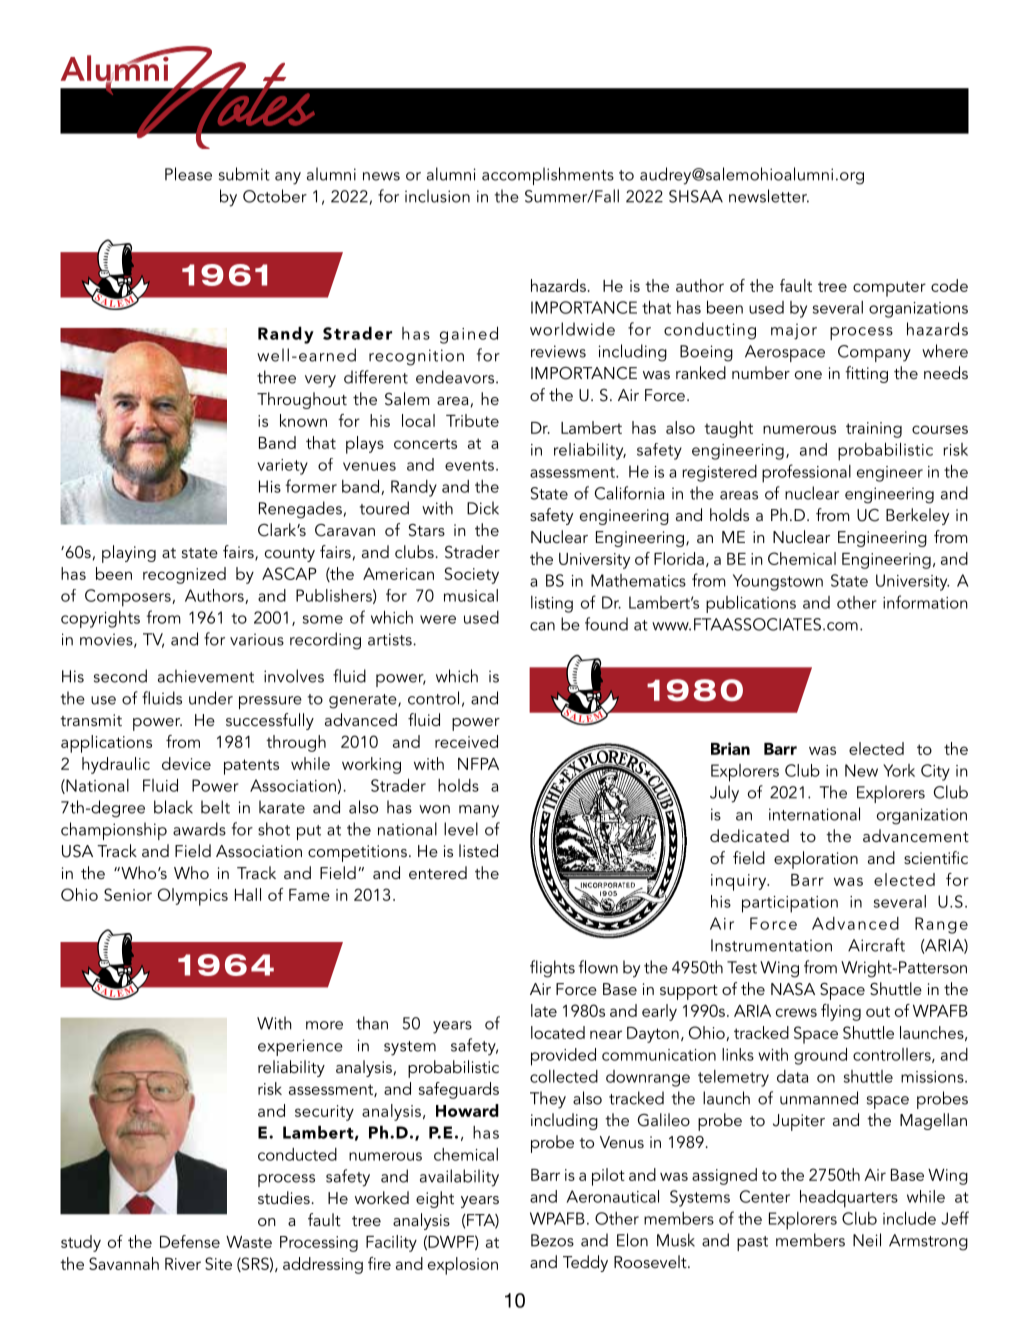 This document has height=1331, width=1029. Describe the element at coordinates (889, 289) in the document. I see `computer` at that location.
